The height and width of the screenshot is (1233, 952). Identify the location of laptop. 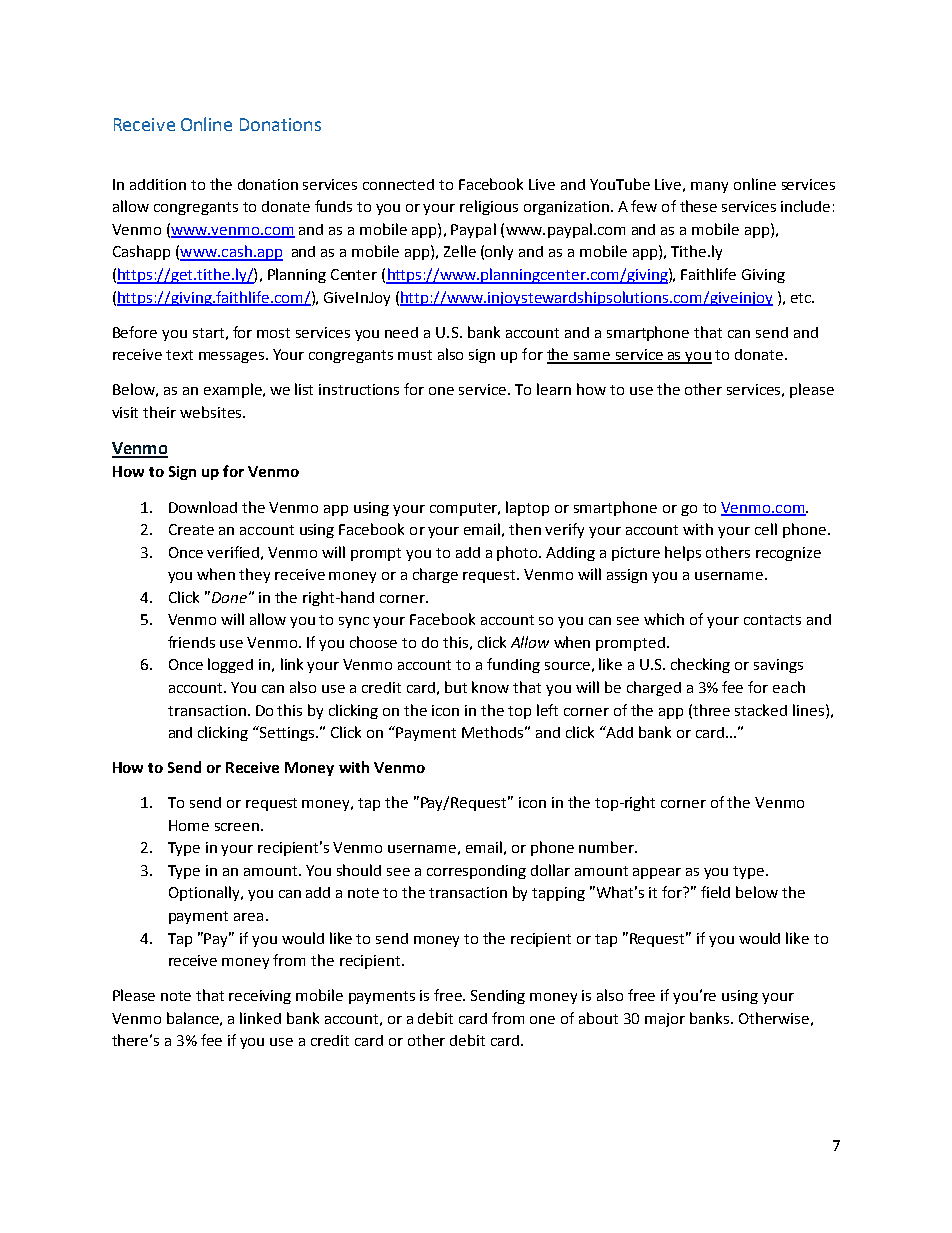
(527, 508).
